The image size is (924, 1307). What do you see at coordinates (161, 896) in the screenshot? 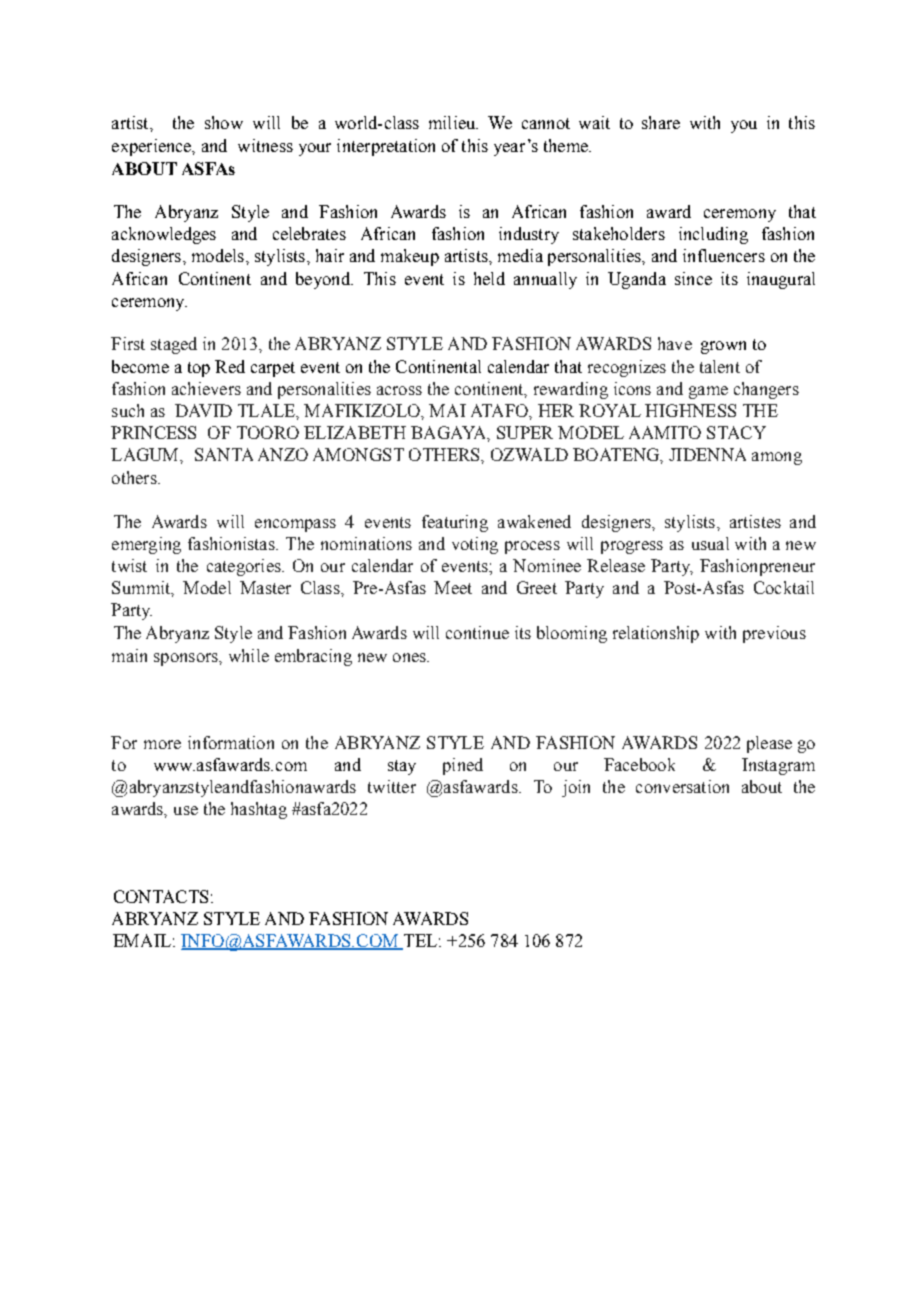
I see `CONTACTS` at bounding box center [161, 896].
